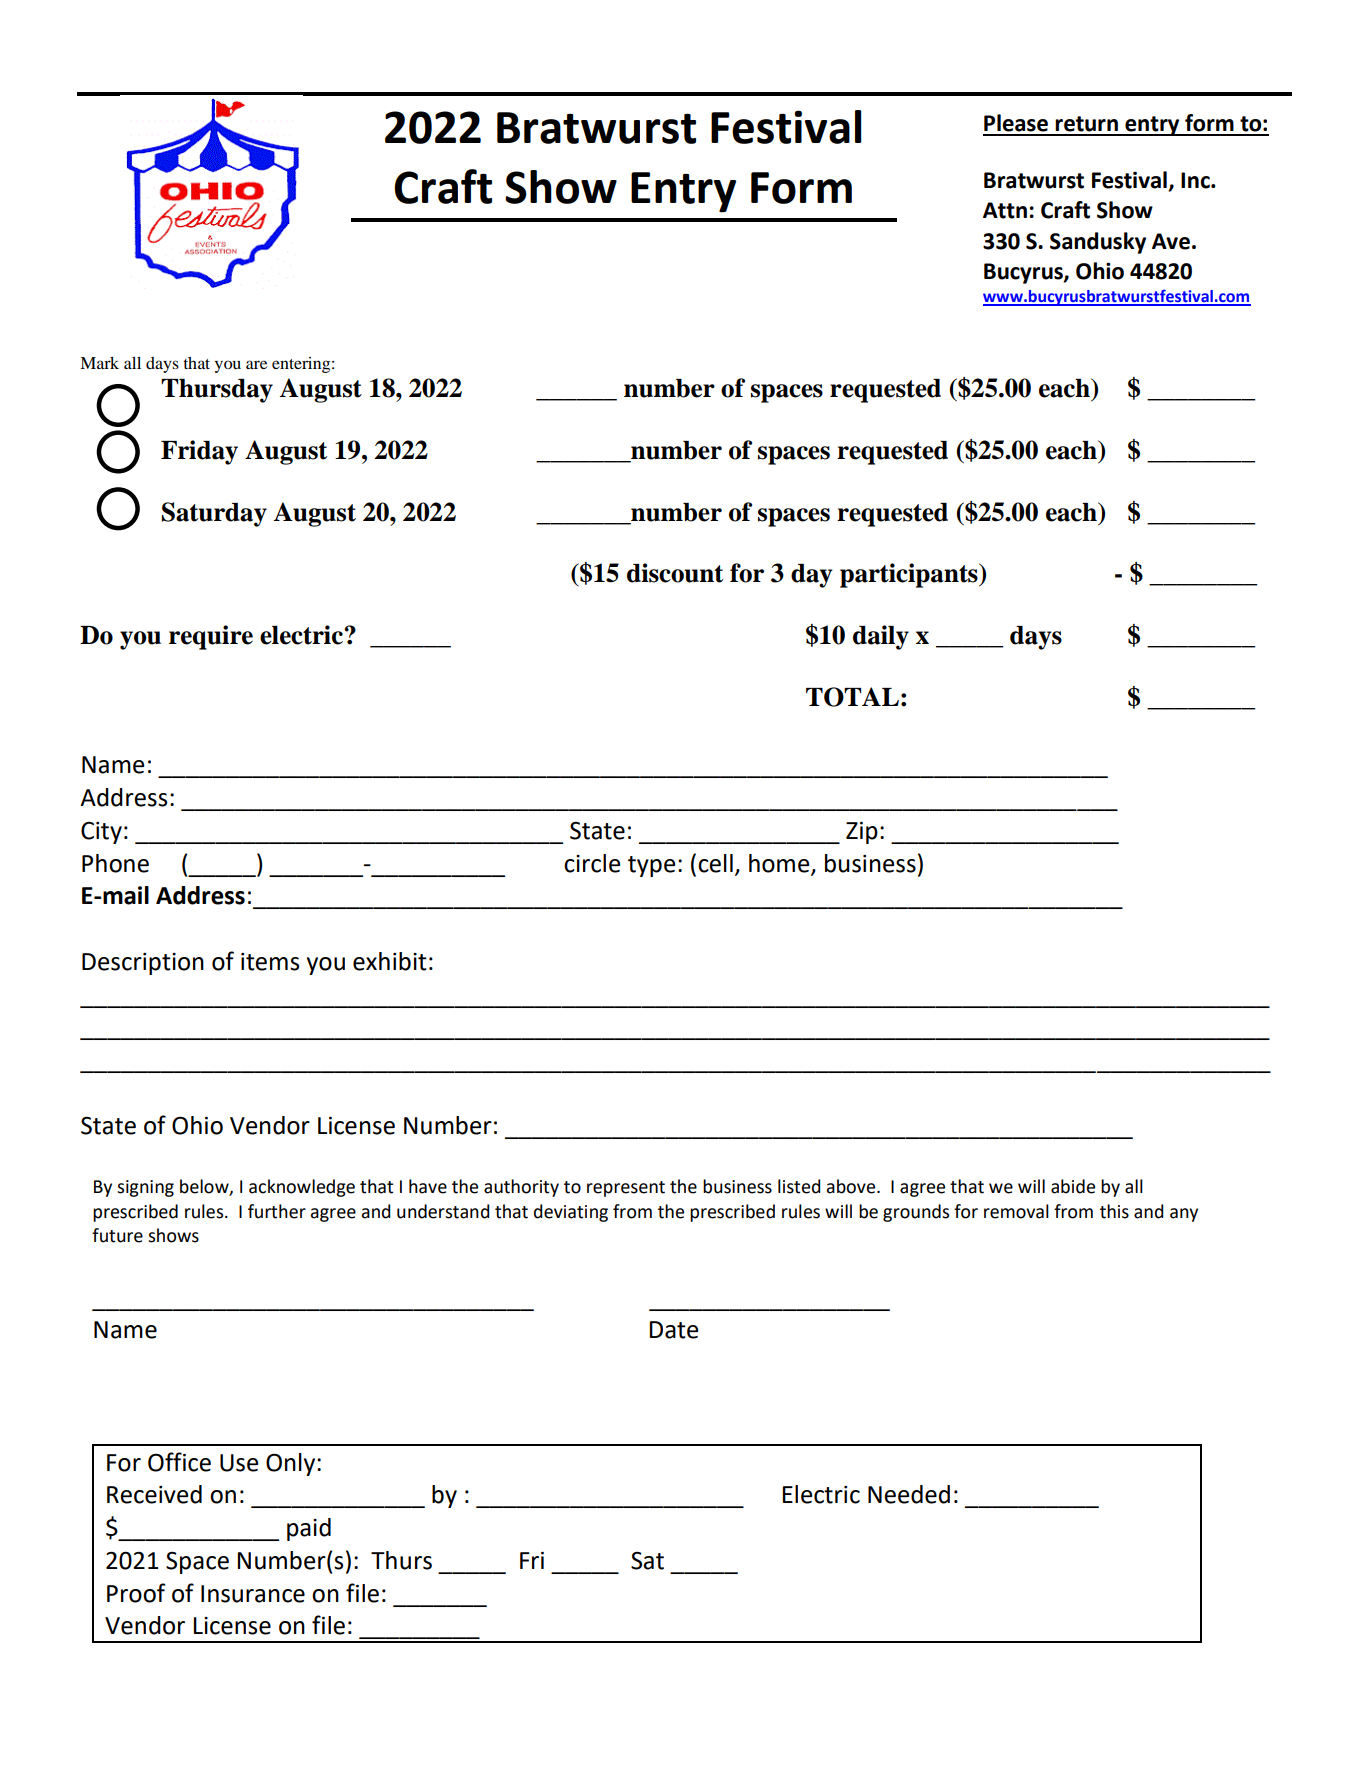 The width and height of the image is (1369, 1771). I want to click on Saturday, so click(214, 514).
